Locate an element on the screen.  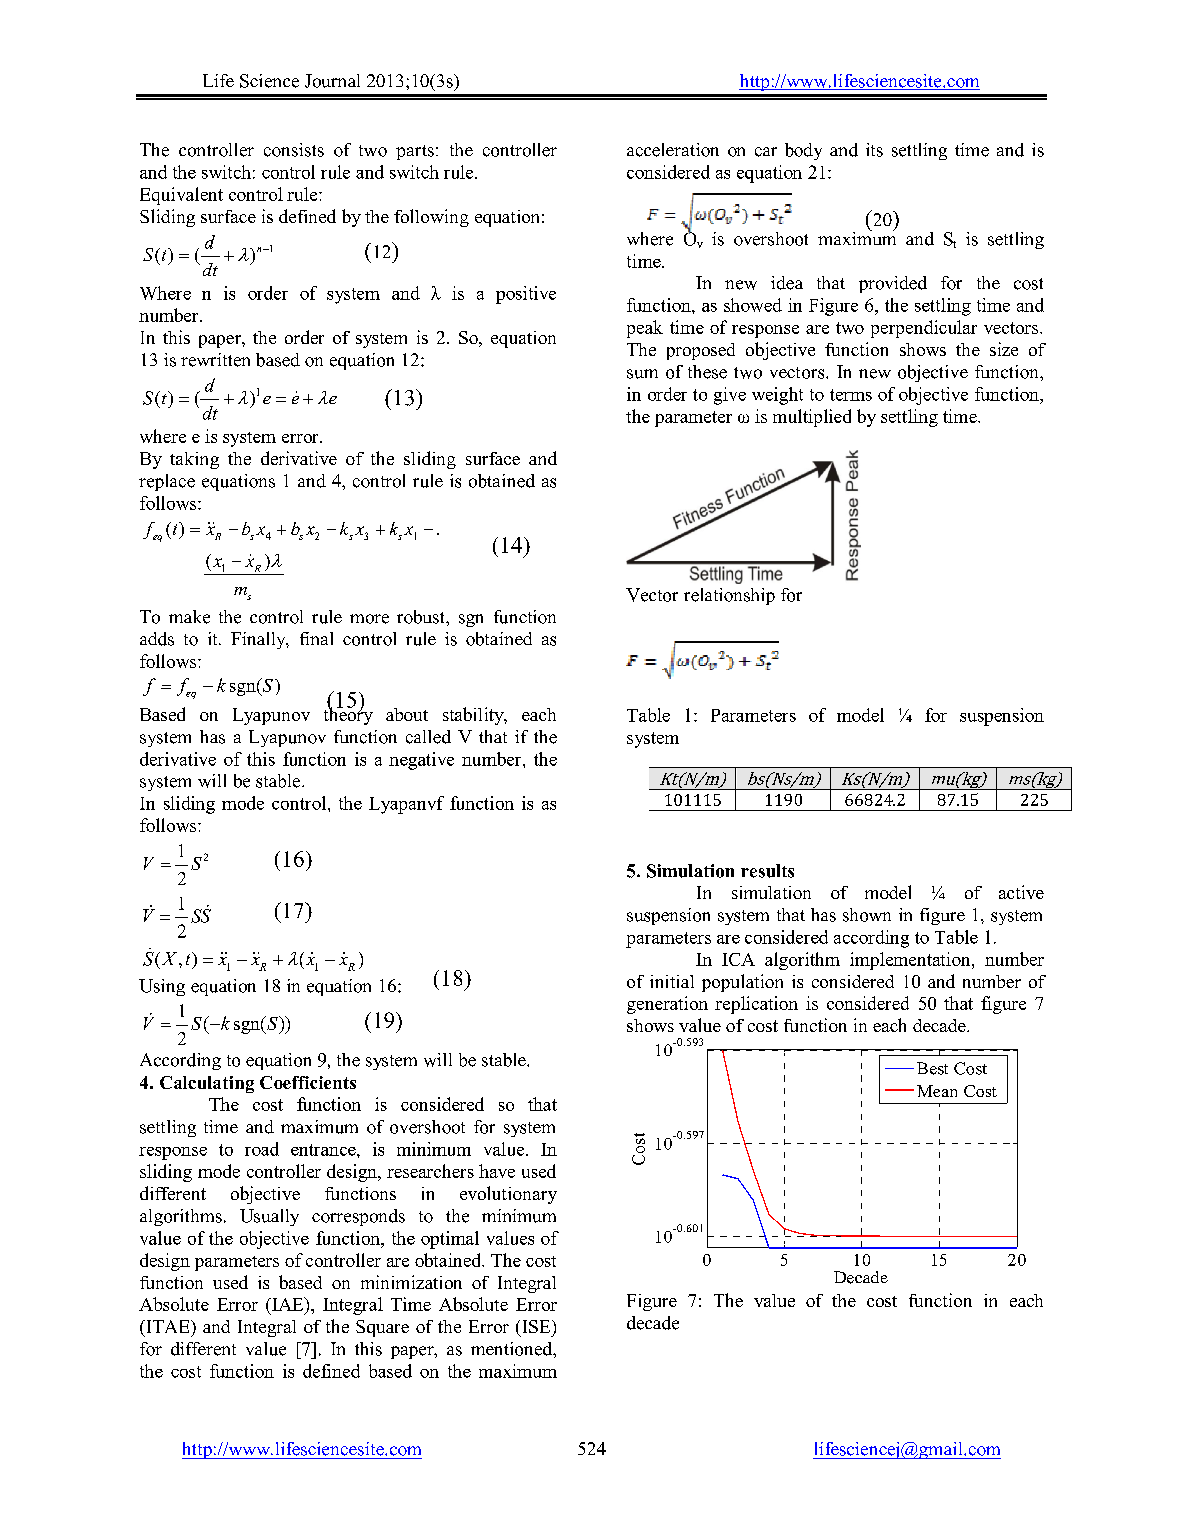
consists is located at coordinates (294, 150).
